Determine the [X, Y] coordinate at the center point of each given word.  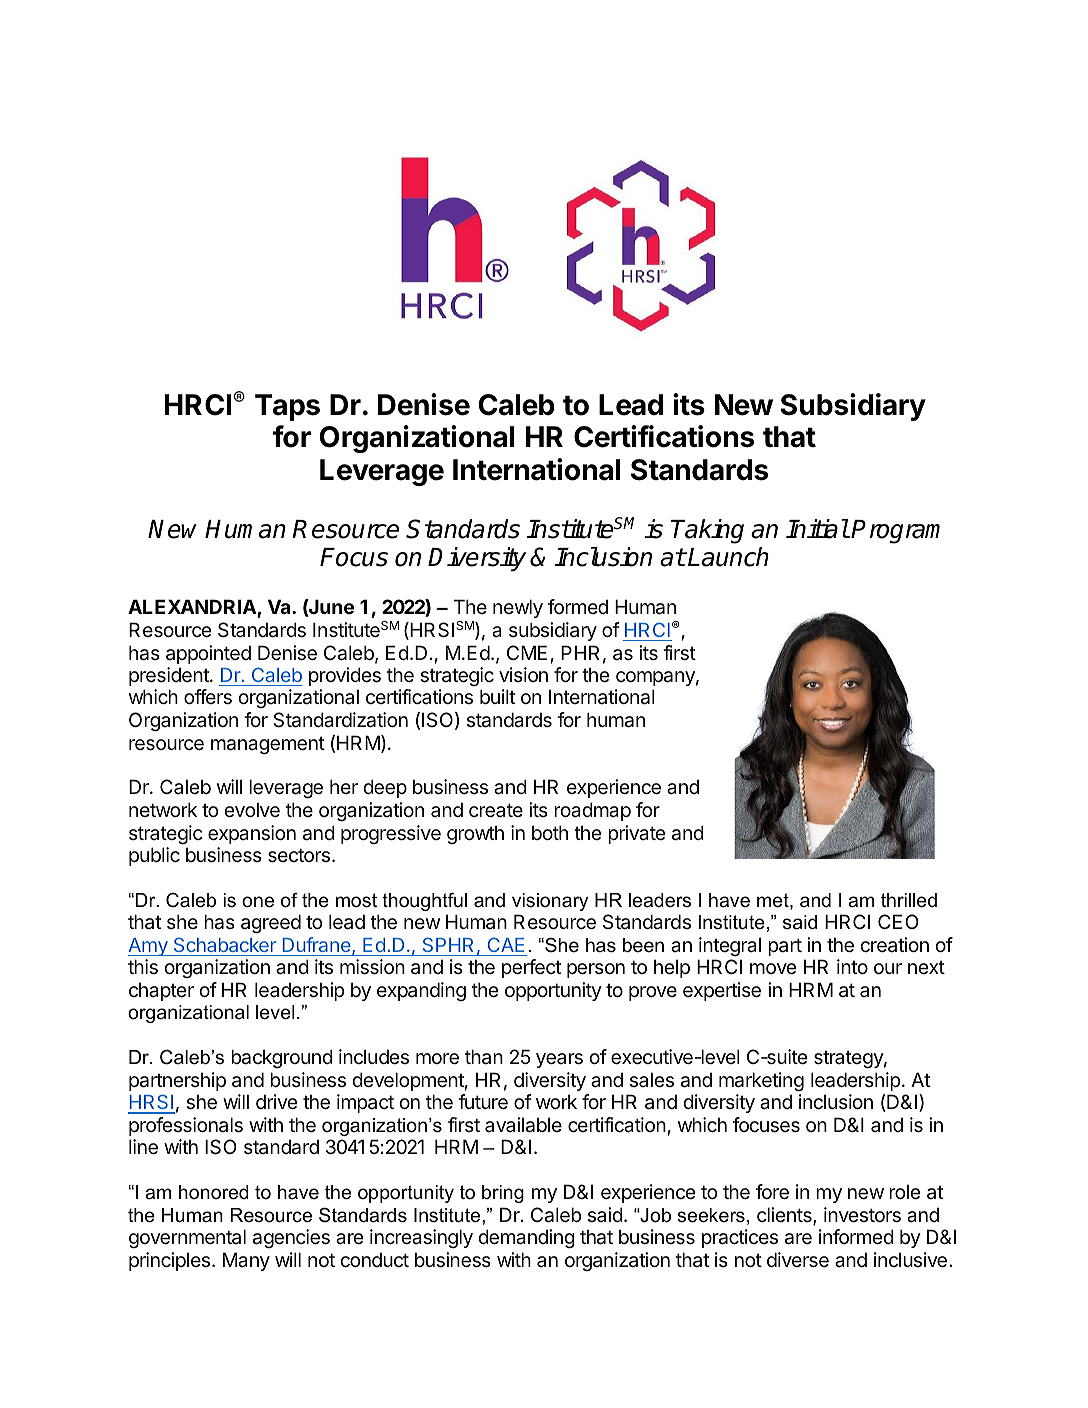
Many [246, 1261]
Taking [707, 531]
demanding [526, 1238]
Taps [287, 407]
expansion [252, 834]
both [550, 832]
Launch [728, 557]
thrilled [909, 900]
